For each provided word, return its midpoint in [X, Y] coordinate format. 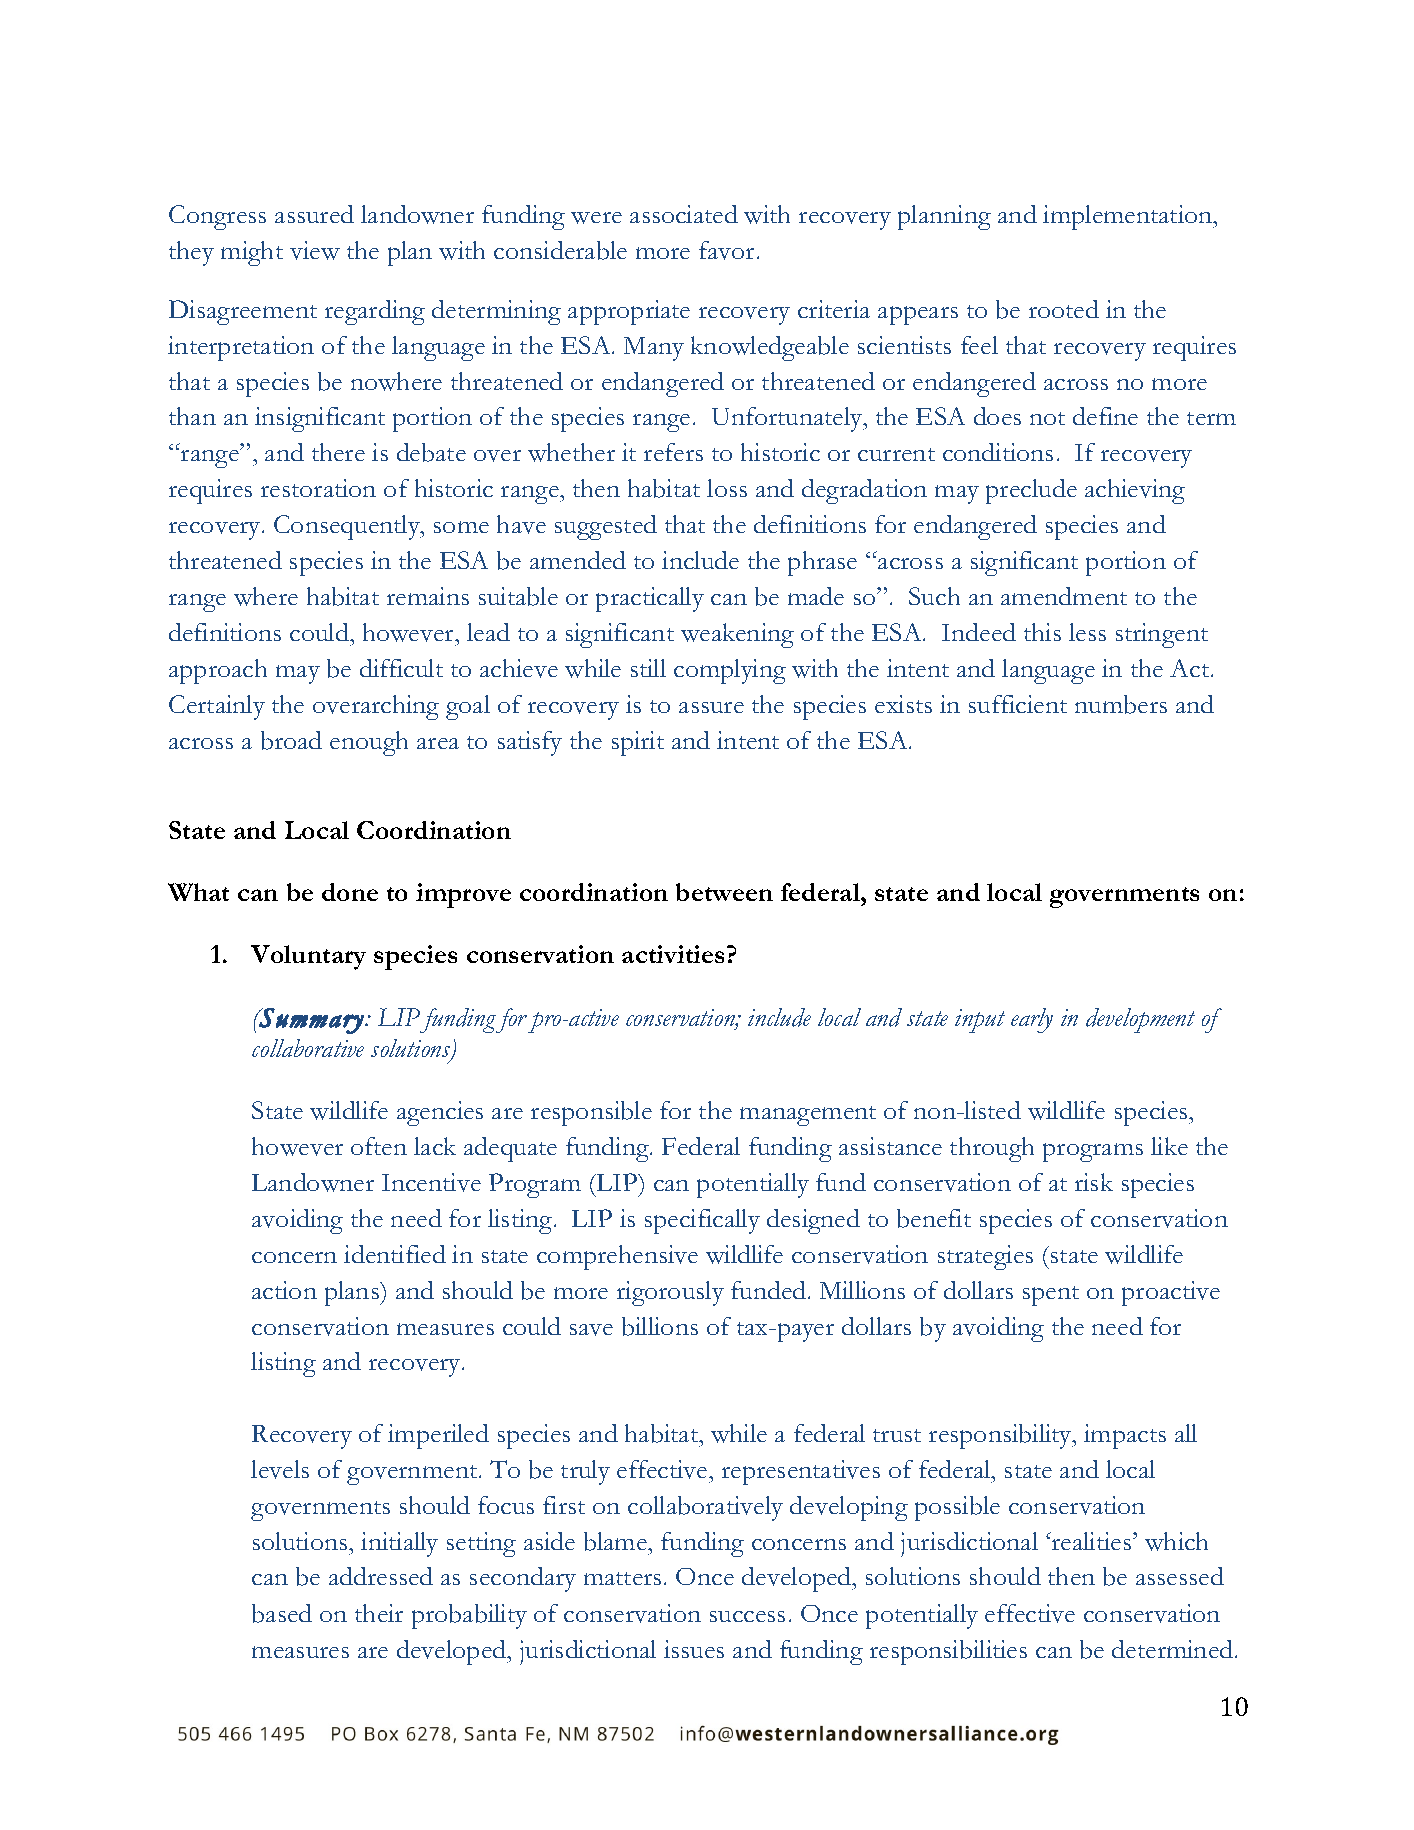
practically [650, 599]
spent [1051, 1296]
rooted [1064, 309]
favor [726, 250]
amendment [1064, 596]
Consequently [348, 527]
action [284, 1290]
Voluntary [308, 957]
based [282, 1613]
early [1032, 1020]
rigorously [670, 1293]
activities [675, 954]
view [315, 250]
